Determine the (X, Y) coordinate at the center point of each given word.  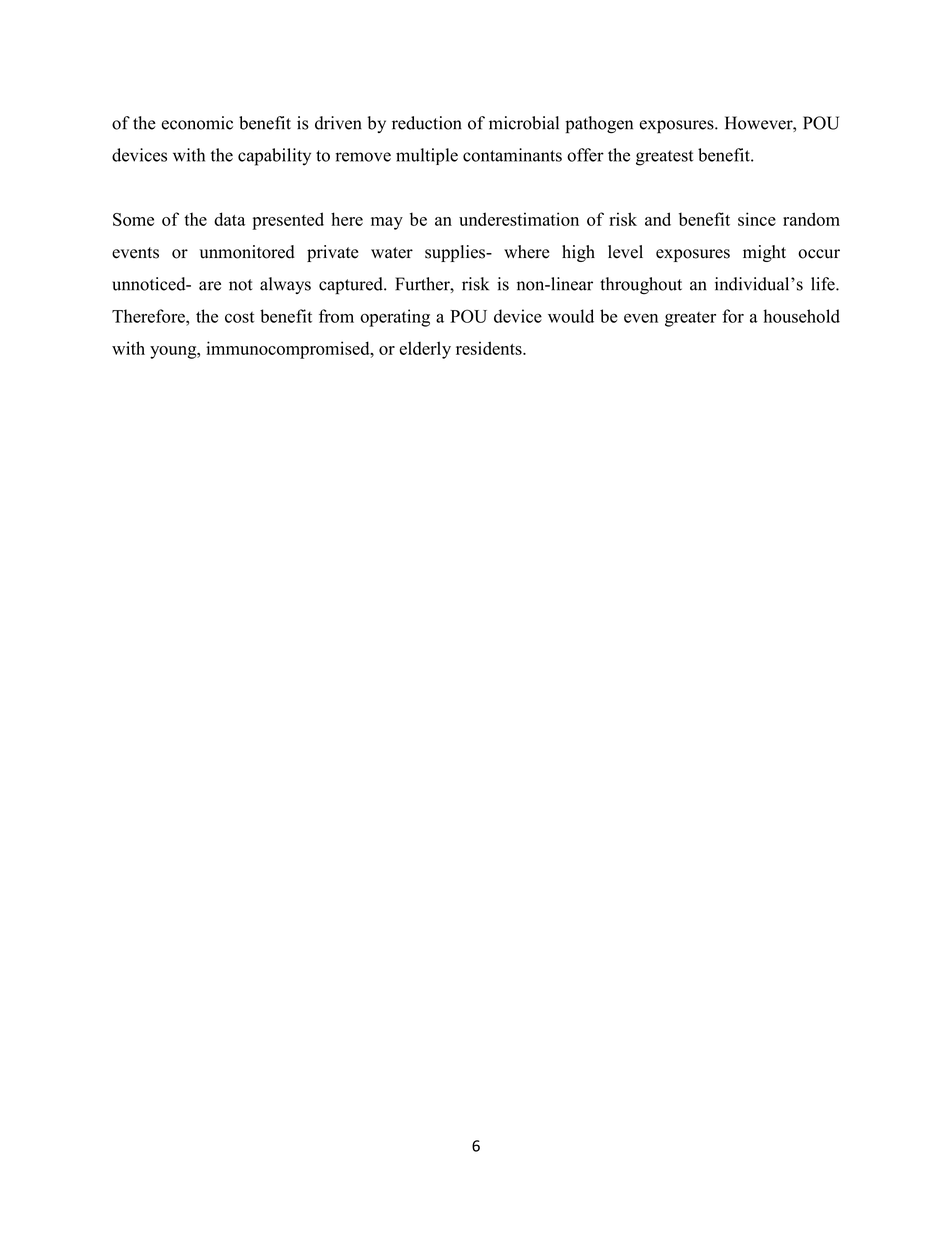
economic (197, 123)
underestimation (519, 219)
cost (239, 317)
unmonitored (247, 252)
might (764, 253)
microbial (524, 123)
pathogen (599, 125)
